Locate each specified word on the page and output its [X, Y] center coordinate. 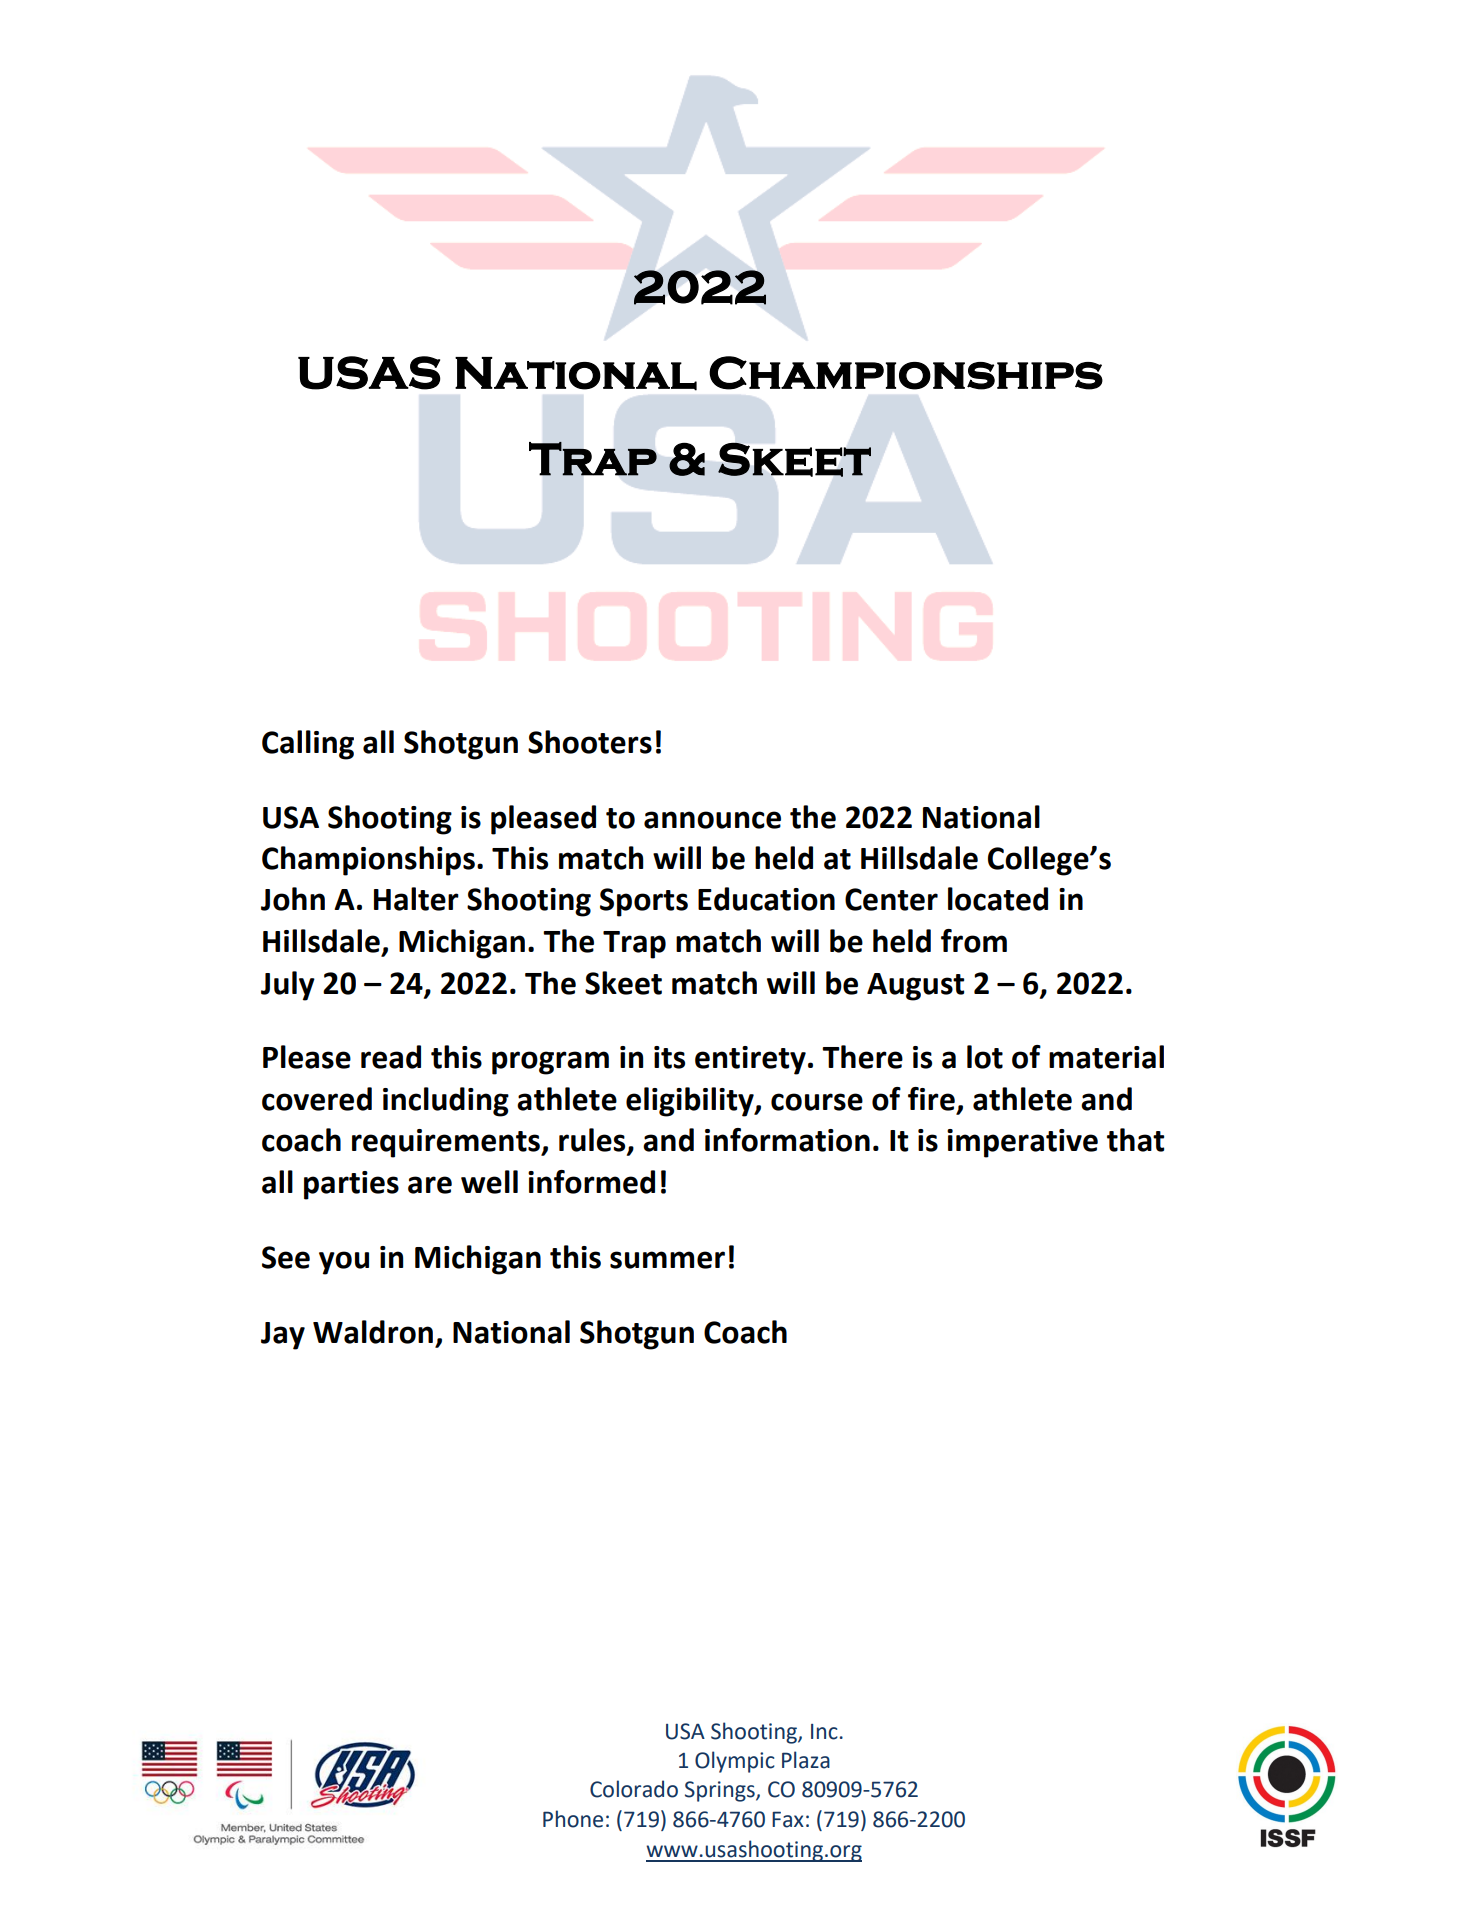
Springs [721, 1791]
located [998, 899]
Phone [573, 1819]
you [344, 1263]
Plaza [806, 1760]
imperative [1022, 1143]
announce [712, 820]
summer [667, 1260]
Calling [308, 745]
